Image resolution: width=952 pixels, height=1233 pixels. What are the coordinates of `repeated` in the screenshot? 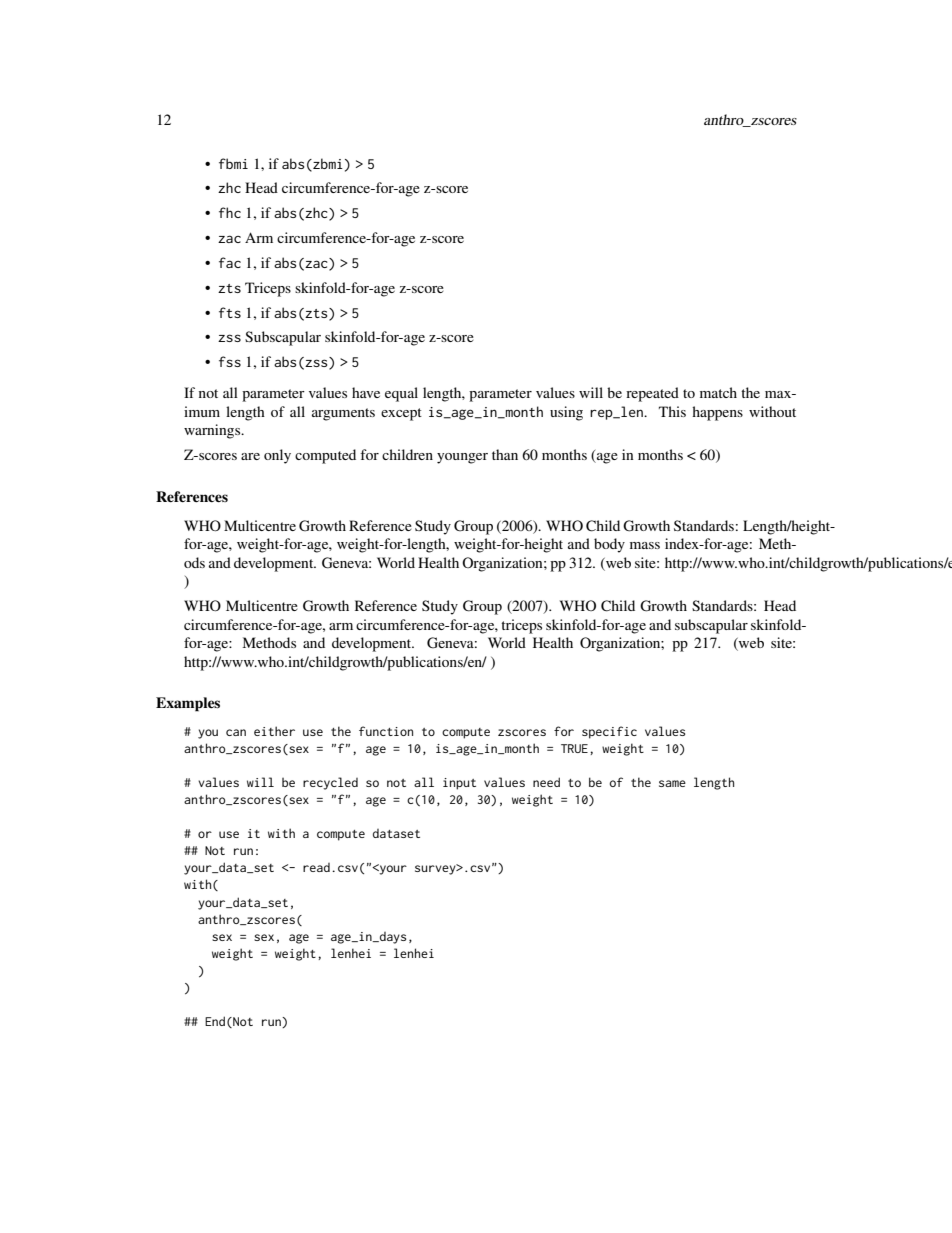 It's located at (652, 394).
